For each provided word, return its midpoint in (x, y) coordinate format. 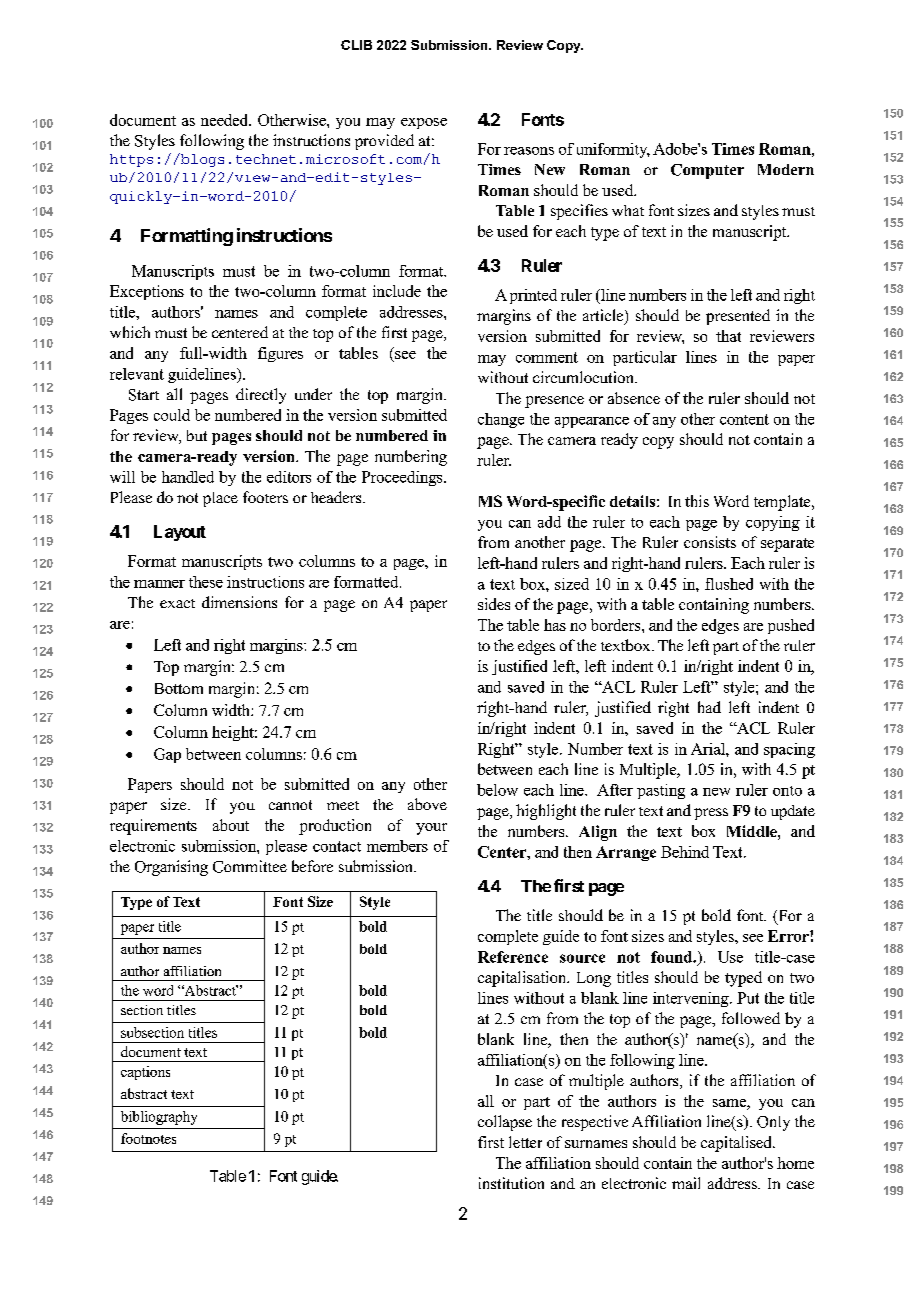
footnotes (148, 1138)
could (172, 415)
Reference (513, 957)
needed (226, 120)
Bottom (179, 688)
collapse (505, 1123)
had (709, 707)
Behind (685, 852)
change (501, 420)
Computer (707, 171)
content (744, 419)
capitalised (737, 1144)
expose (424, 123)
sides (494, 604)
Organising (171, 868)
